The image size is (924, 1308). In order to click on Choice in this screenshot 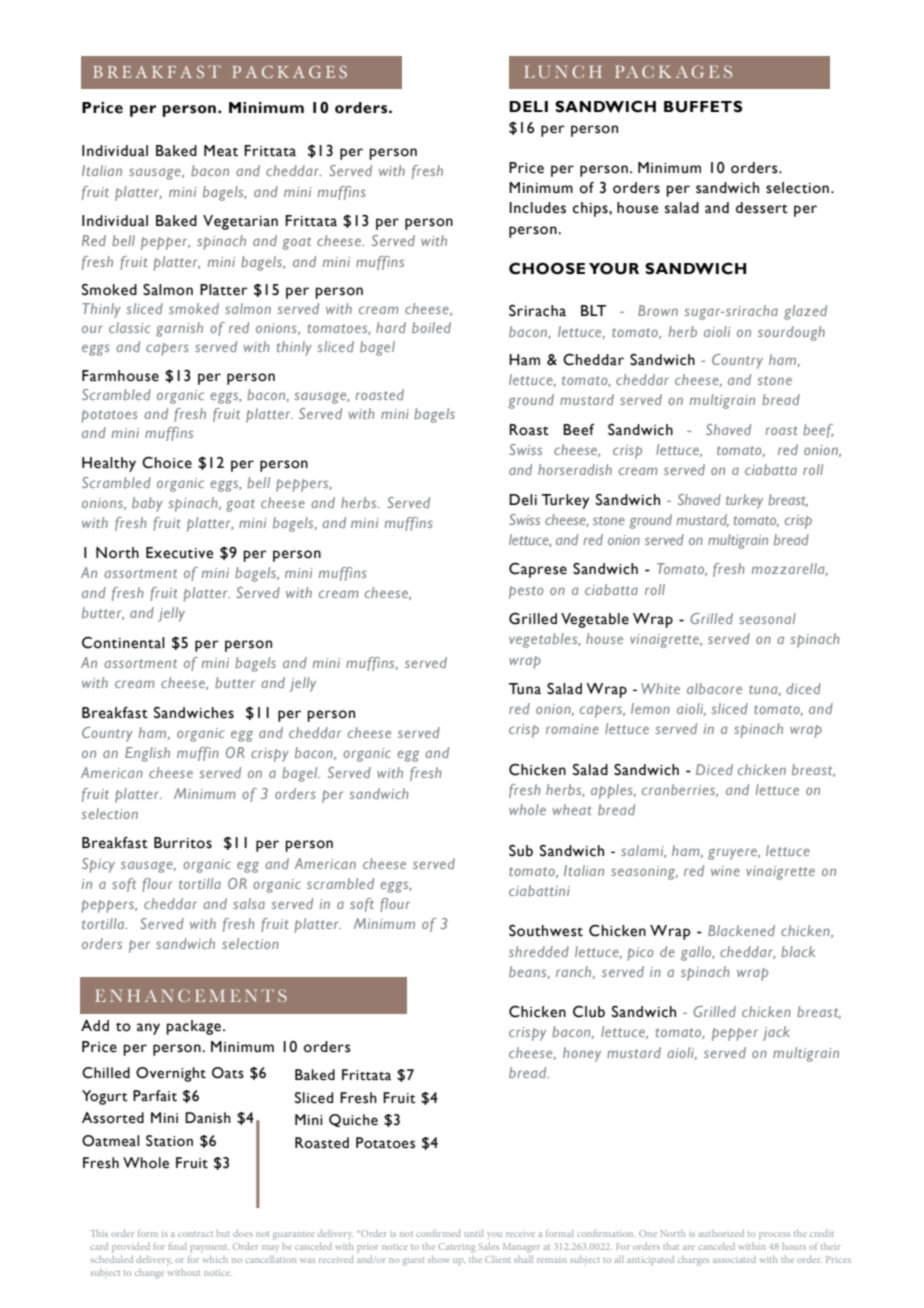, I will do `click(167, 462)`.
